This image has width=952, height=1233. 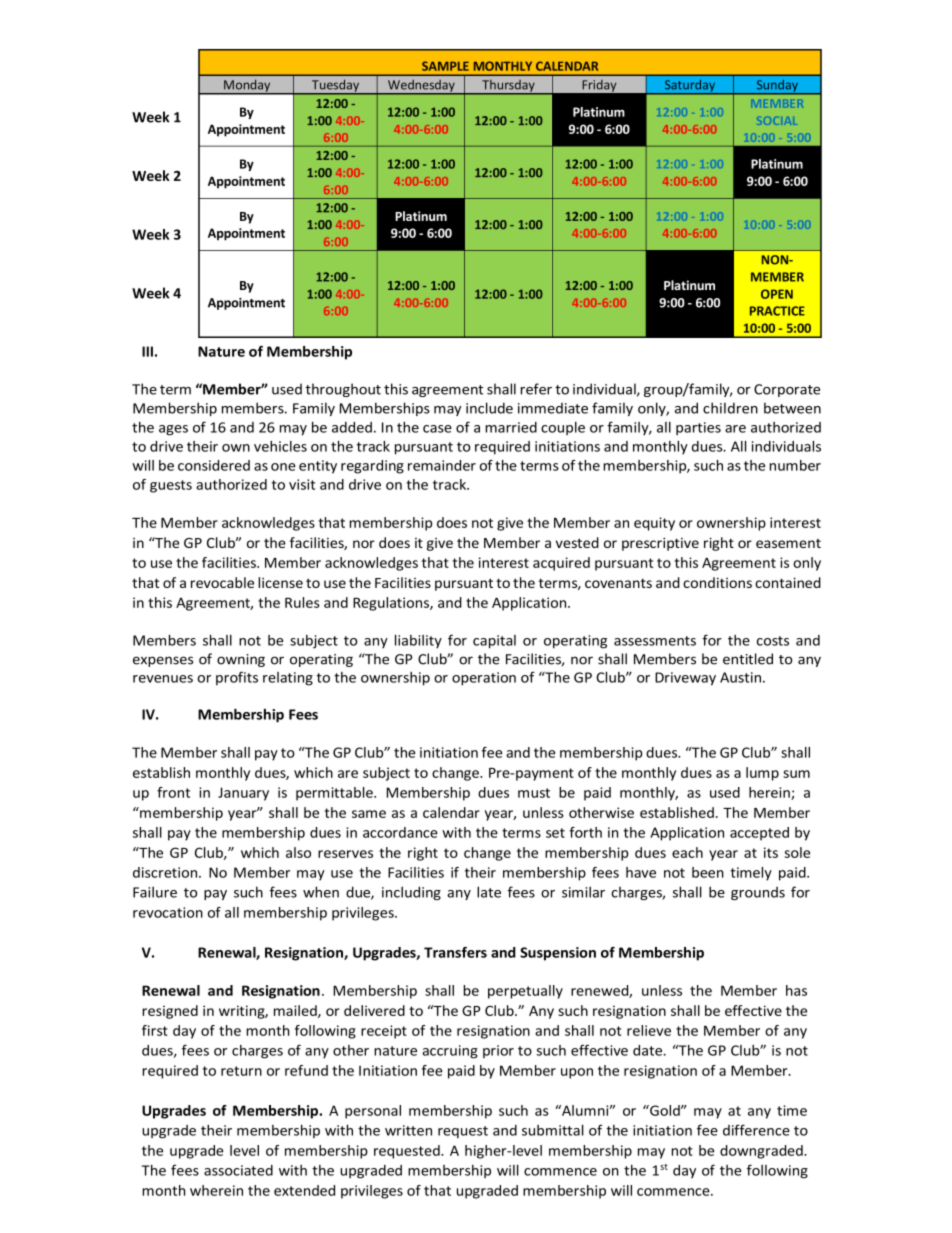 What do you see at coordinates (689, 87) in the image?
I see `Saturday` at bounding box center [689, 87].
